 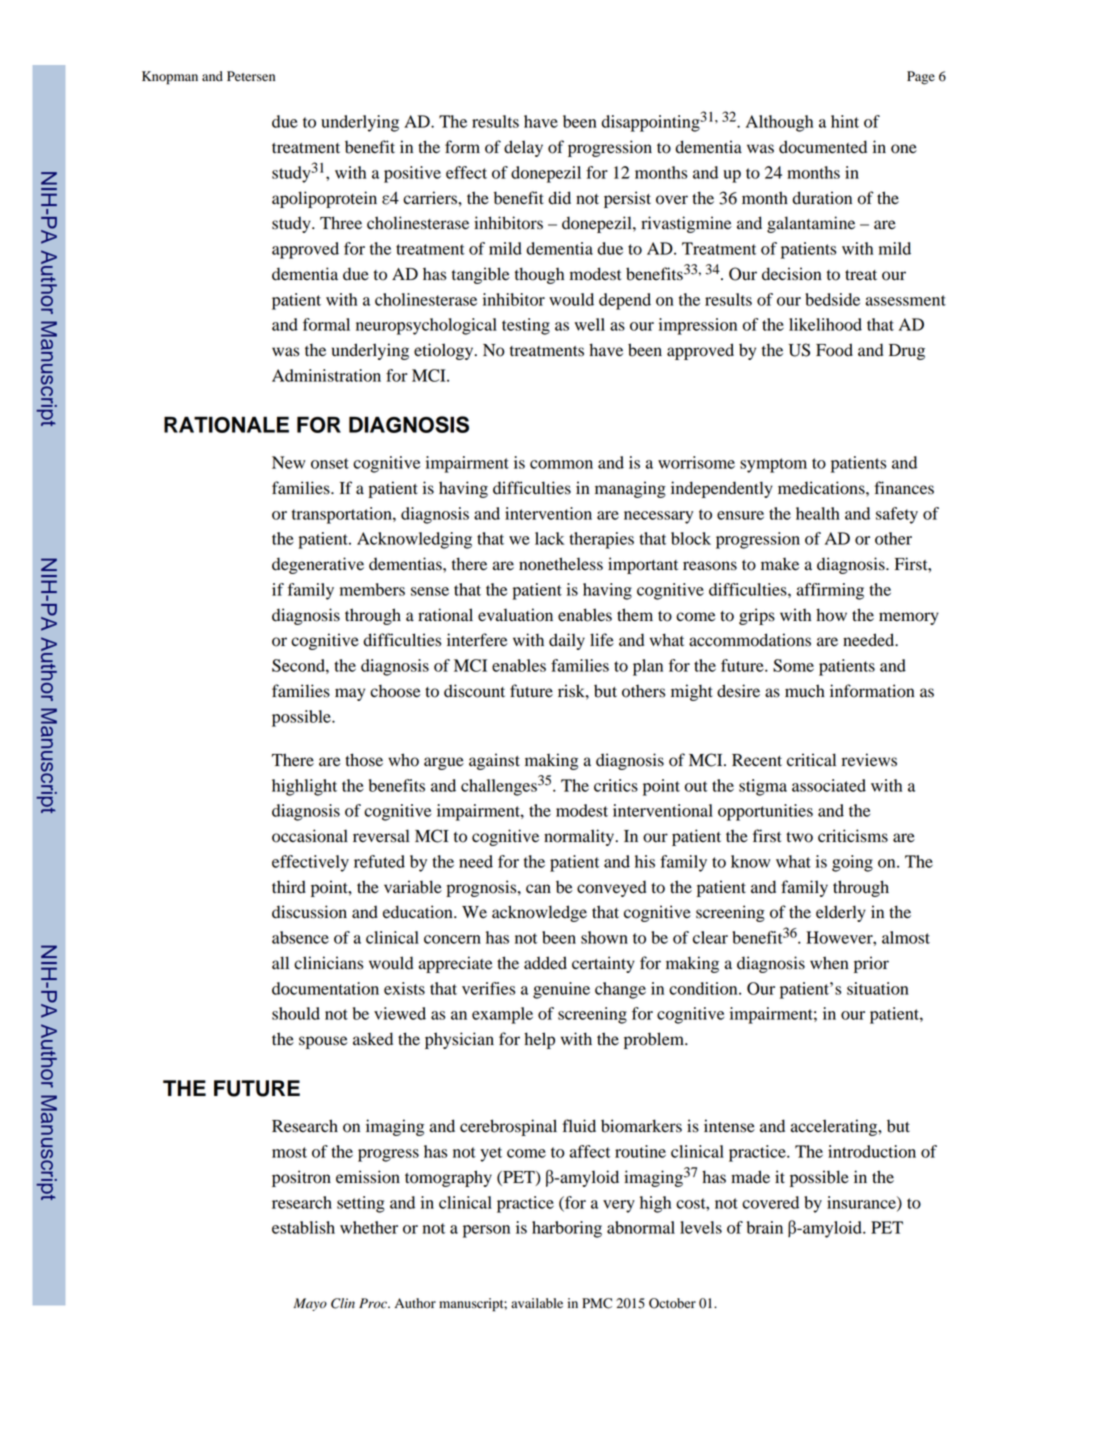 I want to click on common, so click(x=561, y=464).
